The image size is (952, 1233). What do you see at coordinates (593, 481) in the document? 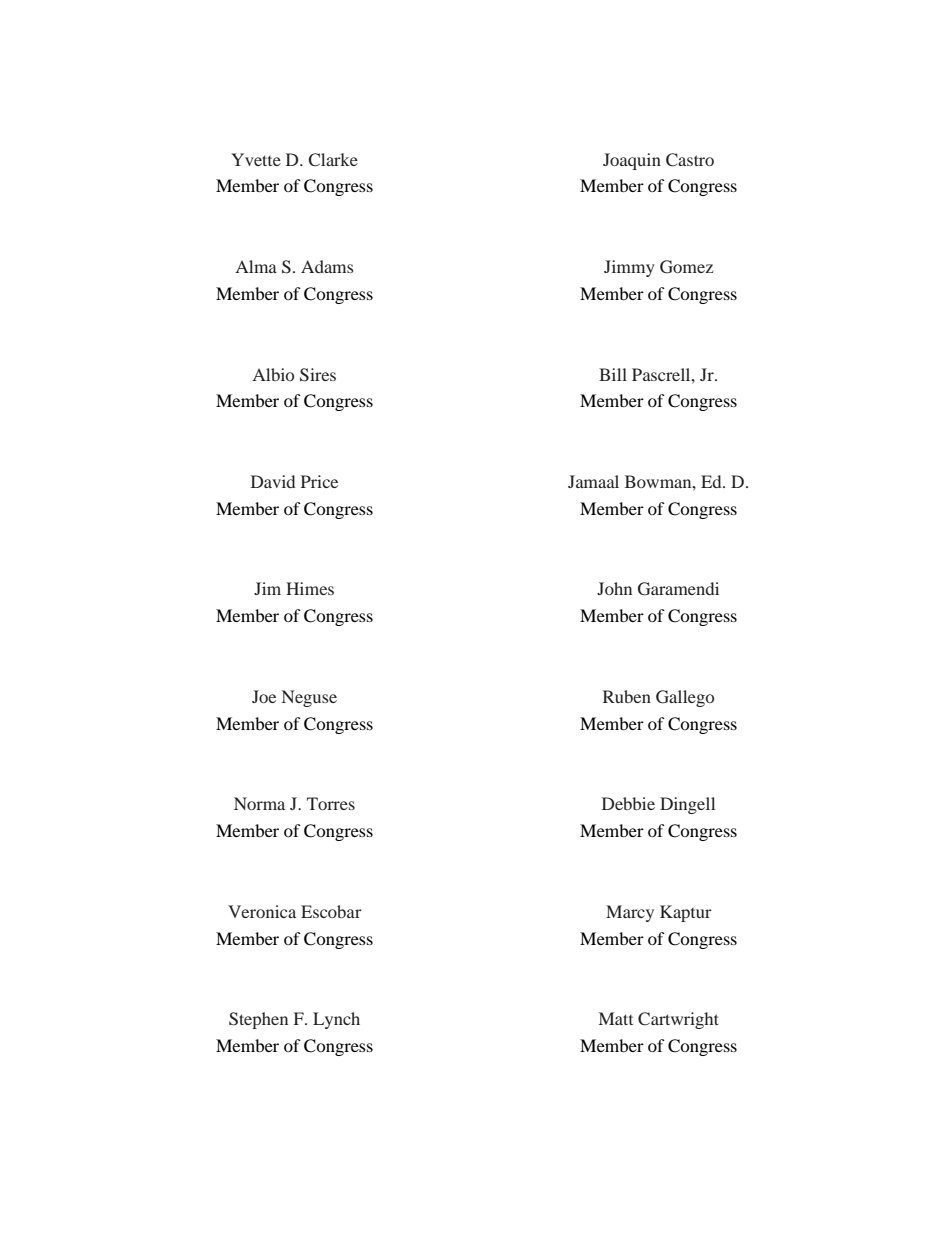
I see `Jamaal` at bounding box center [593, 481].
